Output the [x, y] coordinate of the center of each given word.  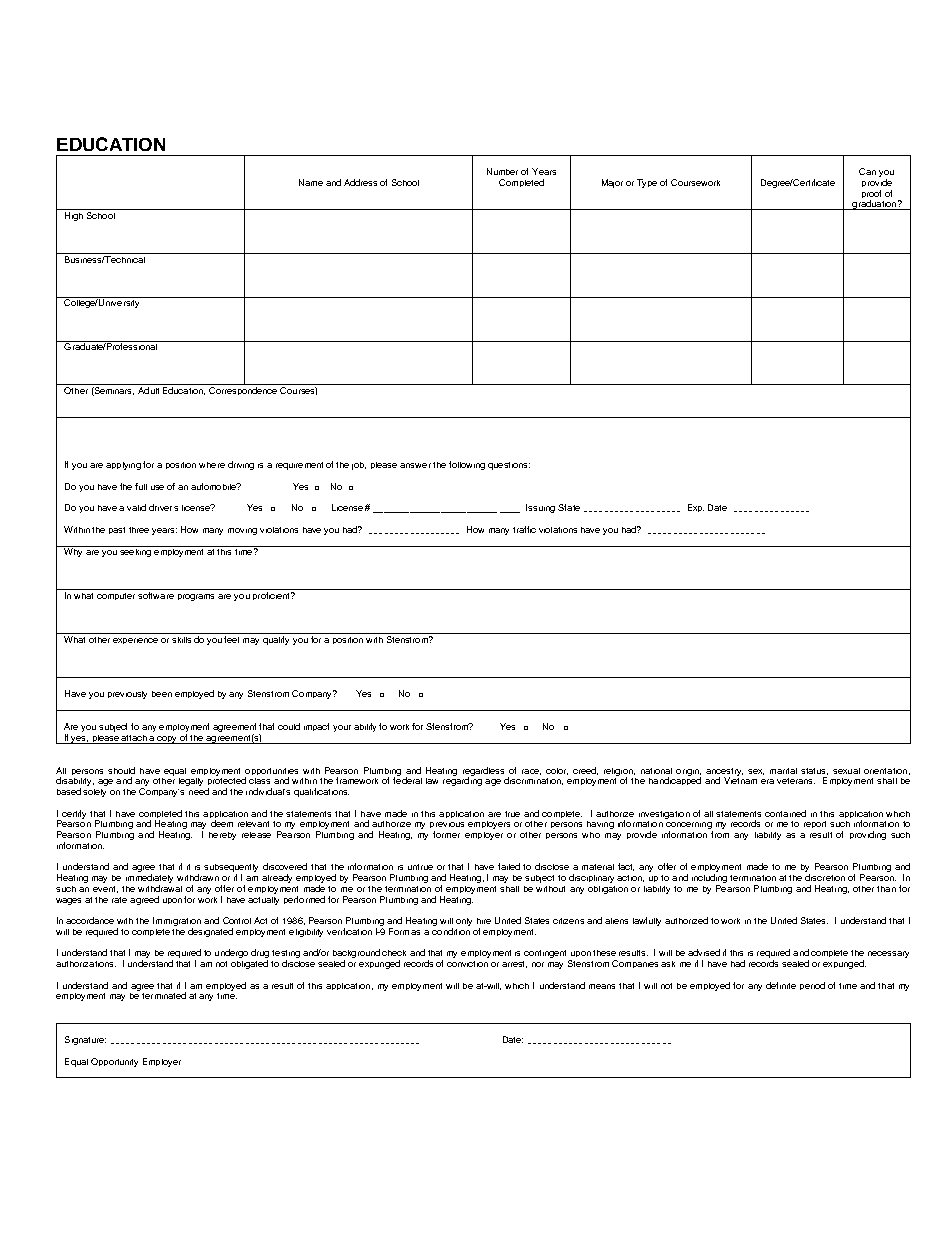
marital [783, 771]
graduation [874, 205]
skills [182, 638]
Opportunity [114, 1062]
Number [502, 171]
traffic [524, 529]
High [74, 216]
